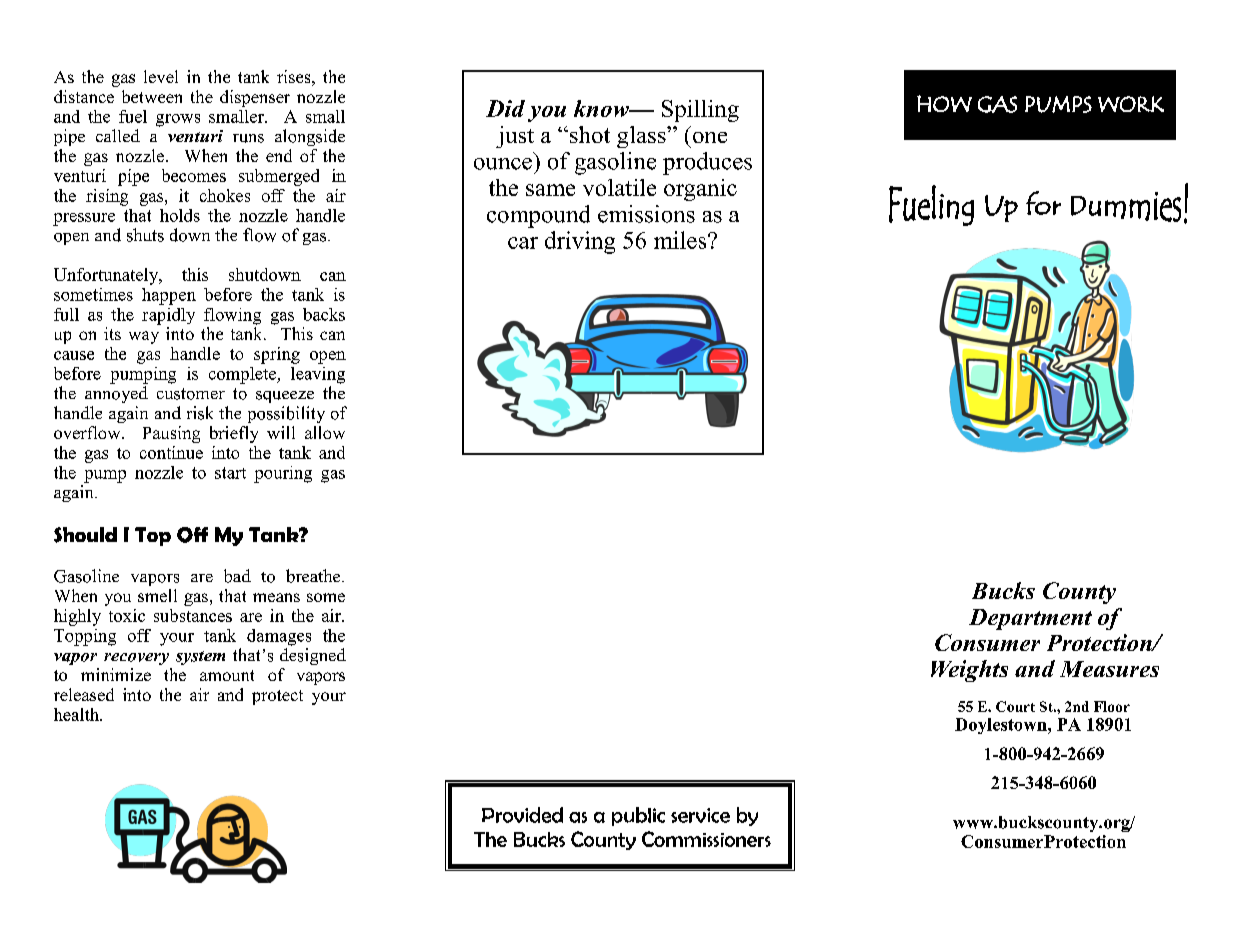 This screenshot has width=1233, height=952. What do you see at coordinates (1030, 619) in the screenshot?
I see `Department` at bounding box center [1030, 619].
